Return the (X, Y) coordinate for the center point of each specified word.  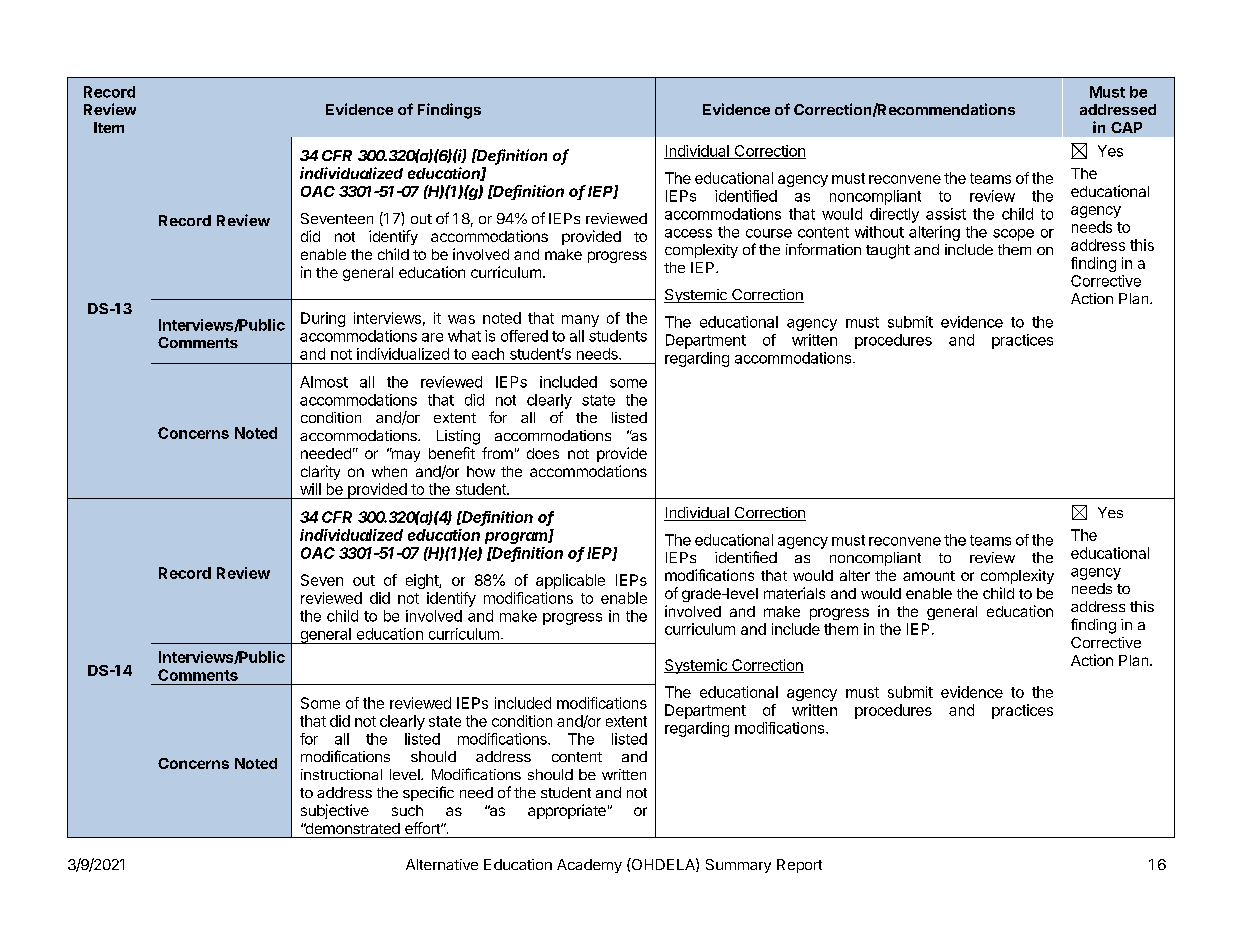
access (688, 233)
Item (109, 127)
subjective (335, 811)
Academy (589, 866)
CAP (1126, 127)
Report (799, 866)
